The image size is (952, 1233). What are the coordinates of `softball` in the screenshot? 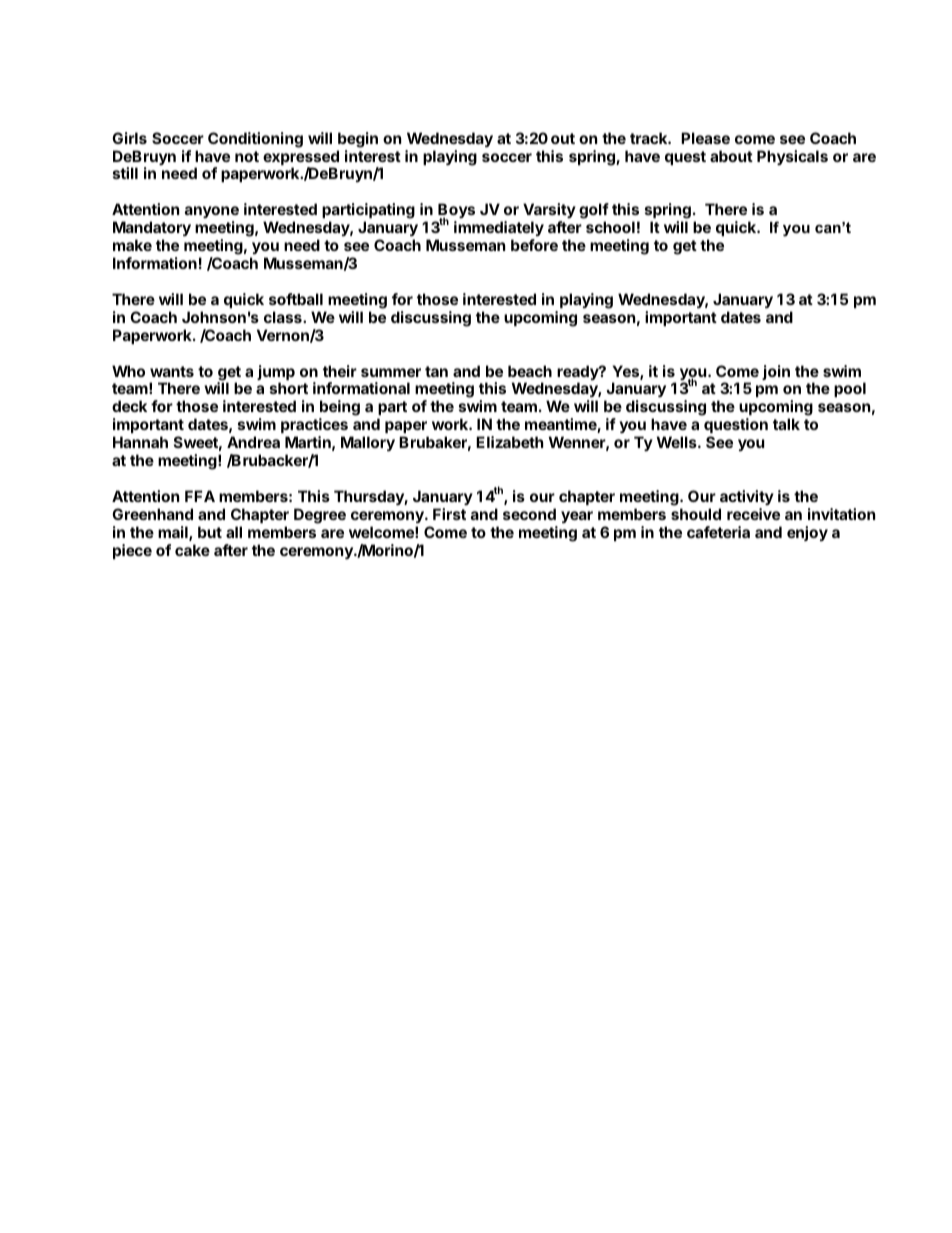 It's located at (296, 299).
